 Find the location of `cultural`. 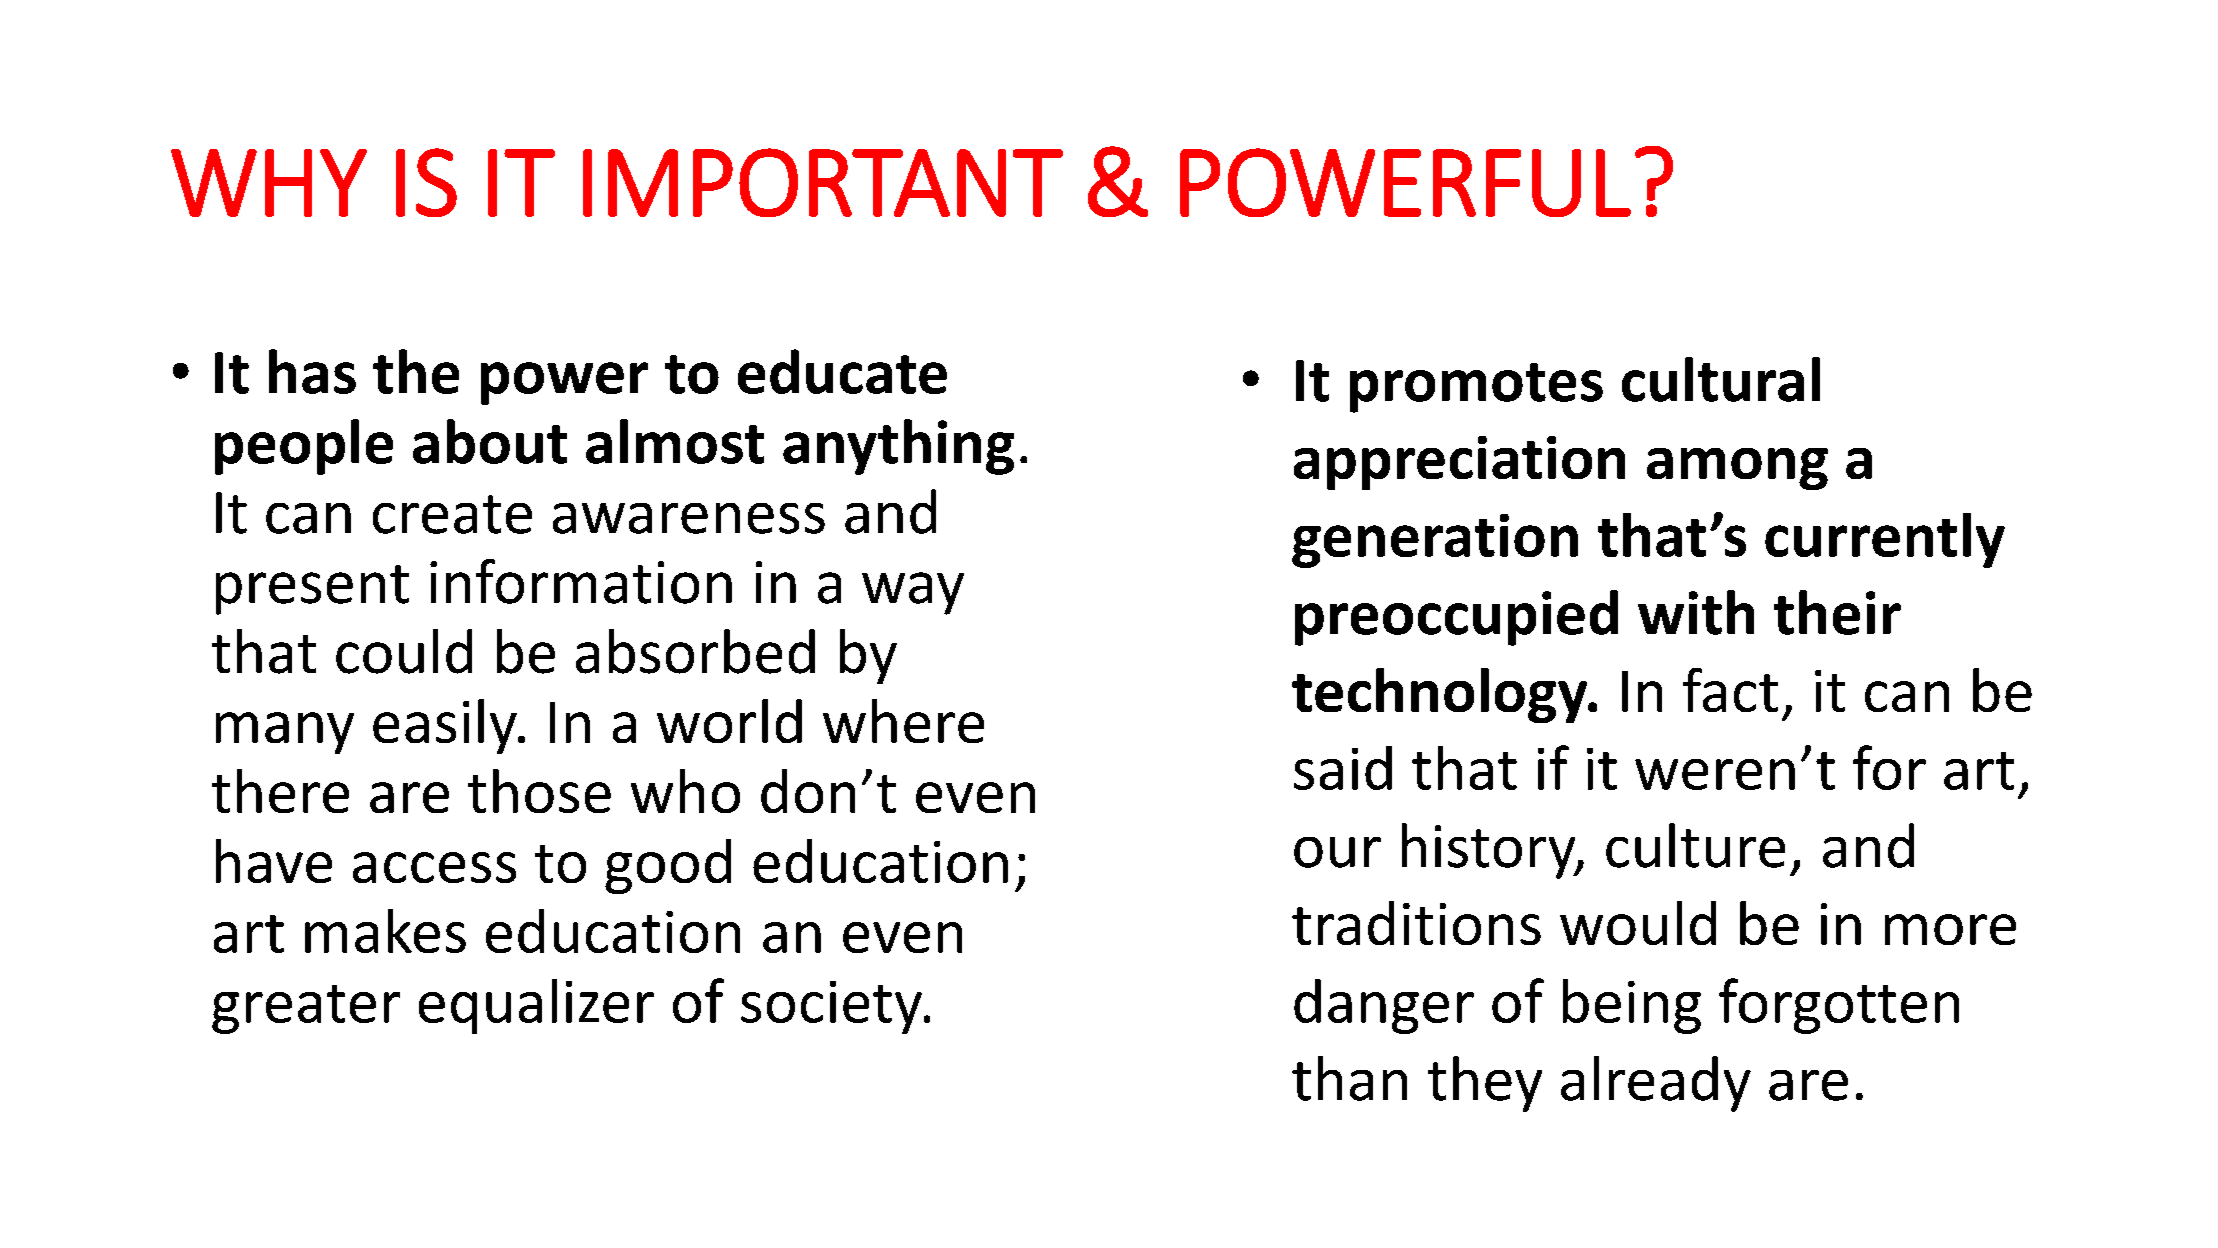

cultural is located at coordinates (1721, 379).
